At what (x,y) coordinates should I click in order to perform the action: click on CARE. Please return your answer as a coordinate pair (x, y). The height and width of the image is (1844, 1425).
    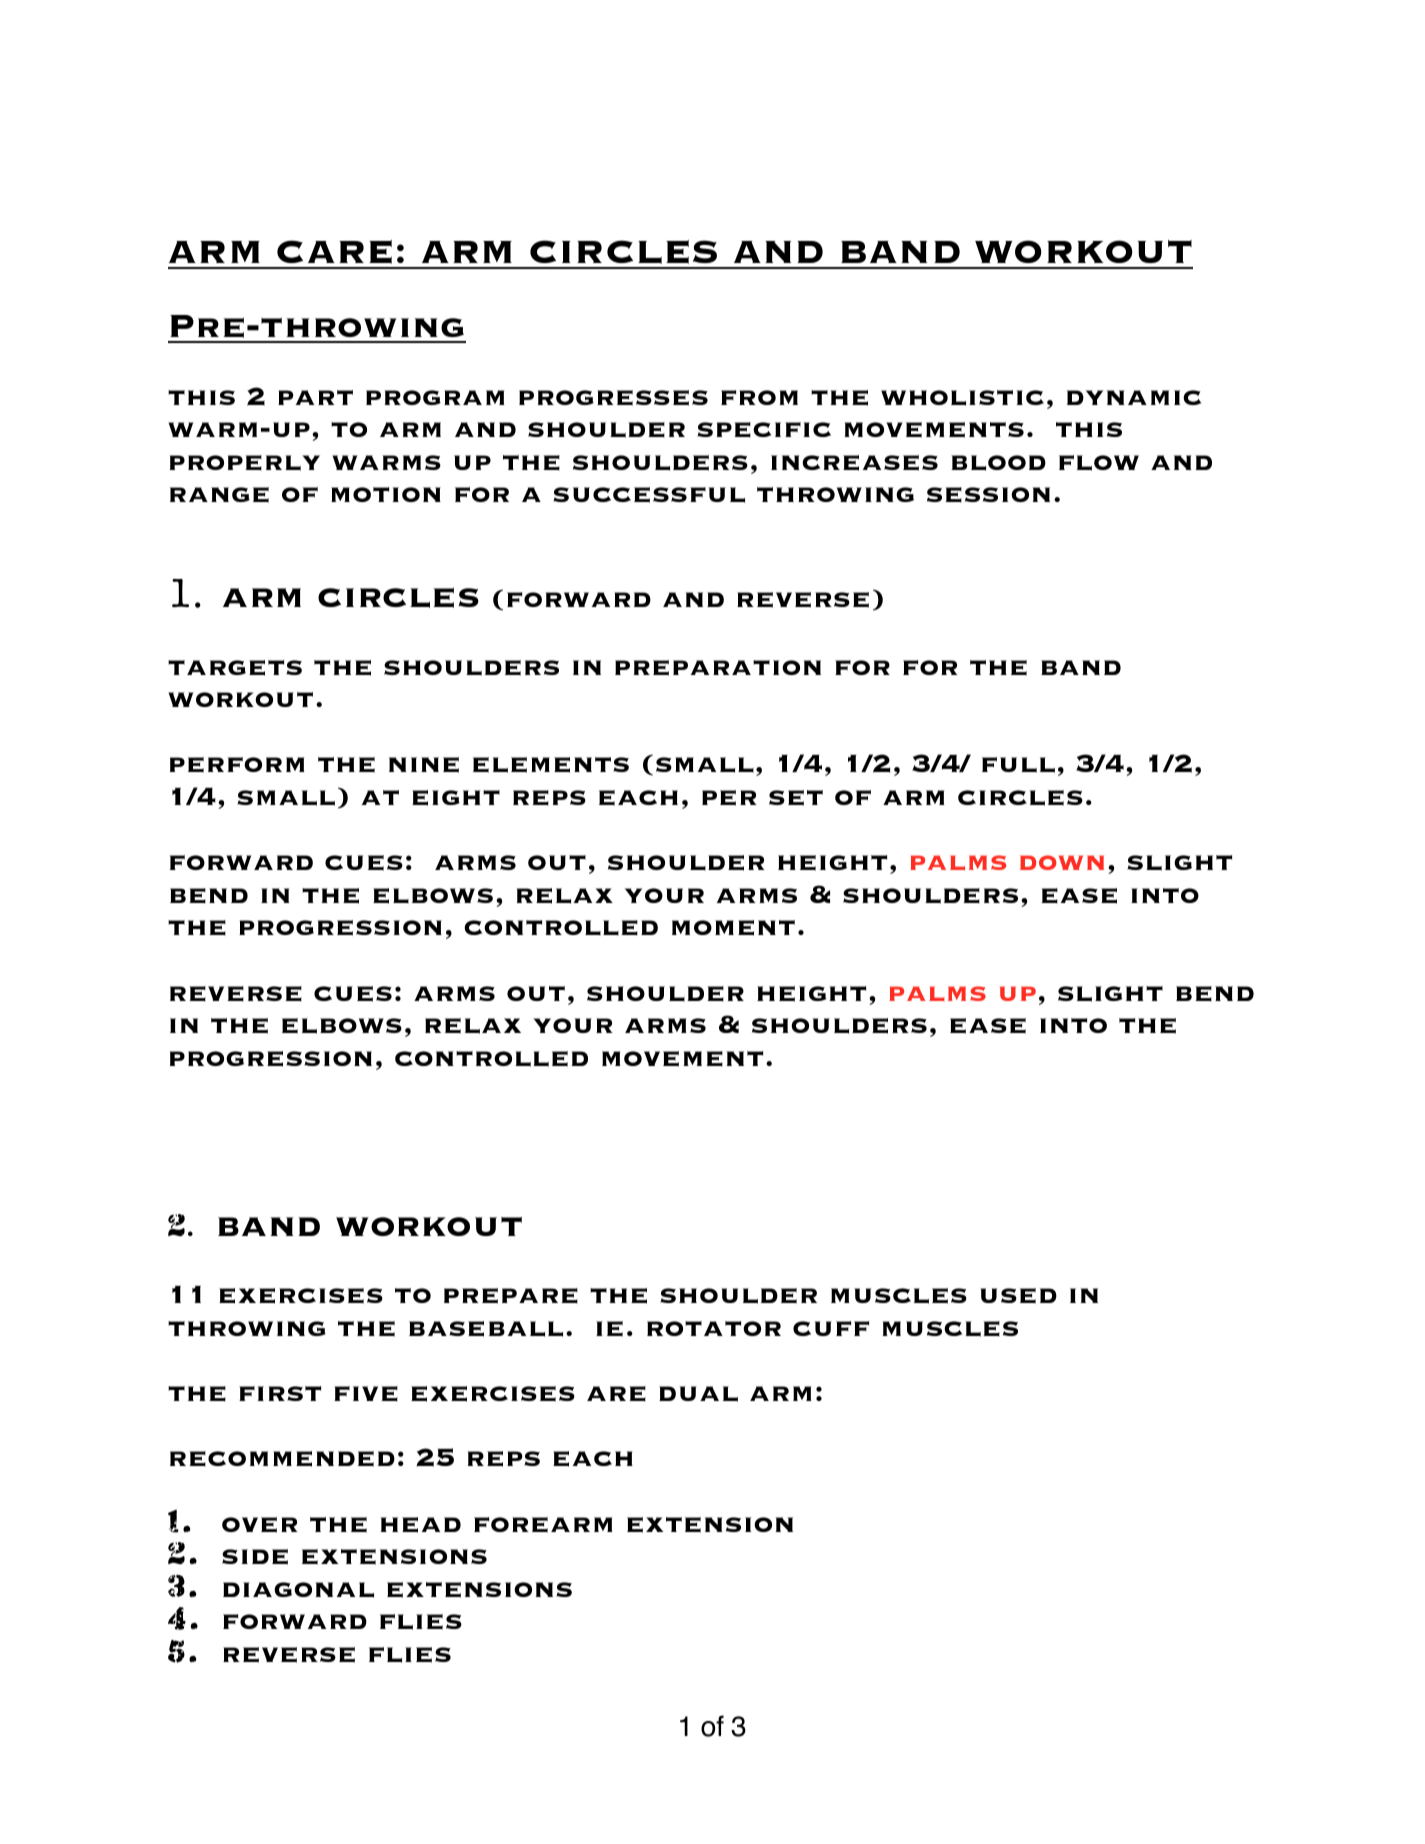
    Looking at the image, I should click on (334, 252).
